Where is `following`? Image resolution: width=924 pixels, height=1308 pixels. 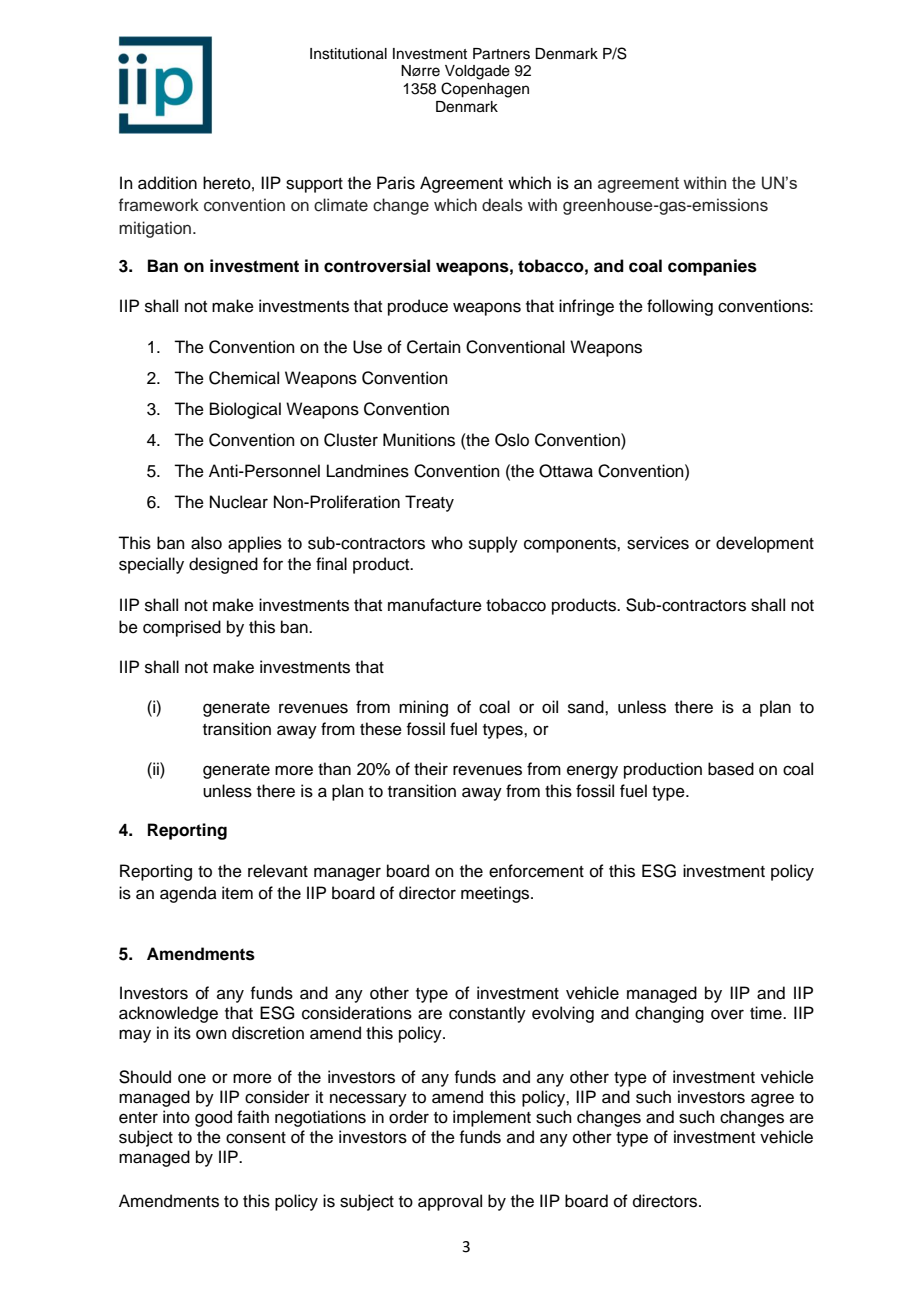 following is located at coordinates (680, 307).
